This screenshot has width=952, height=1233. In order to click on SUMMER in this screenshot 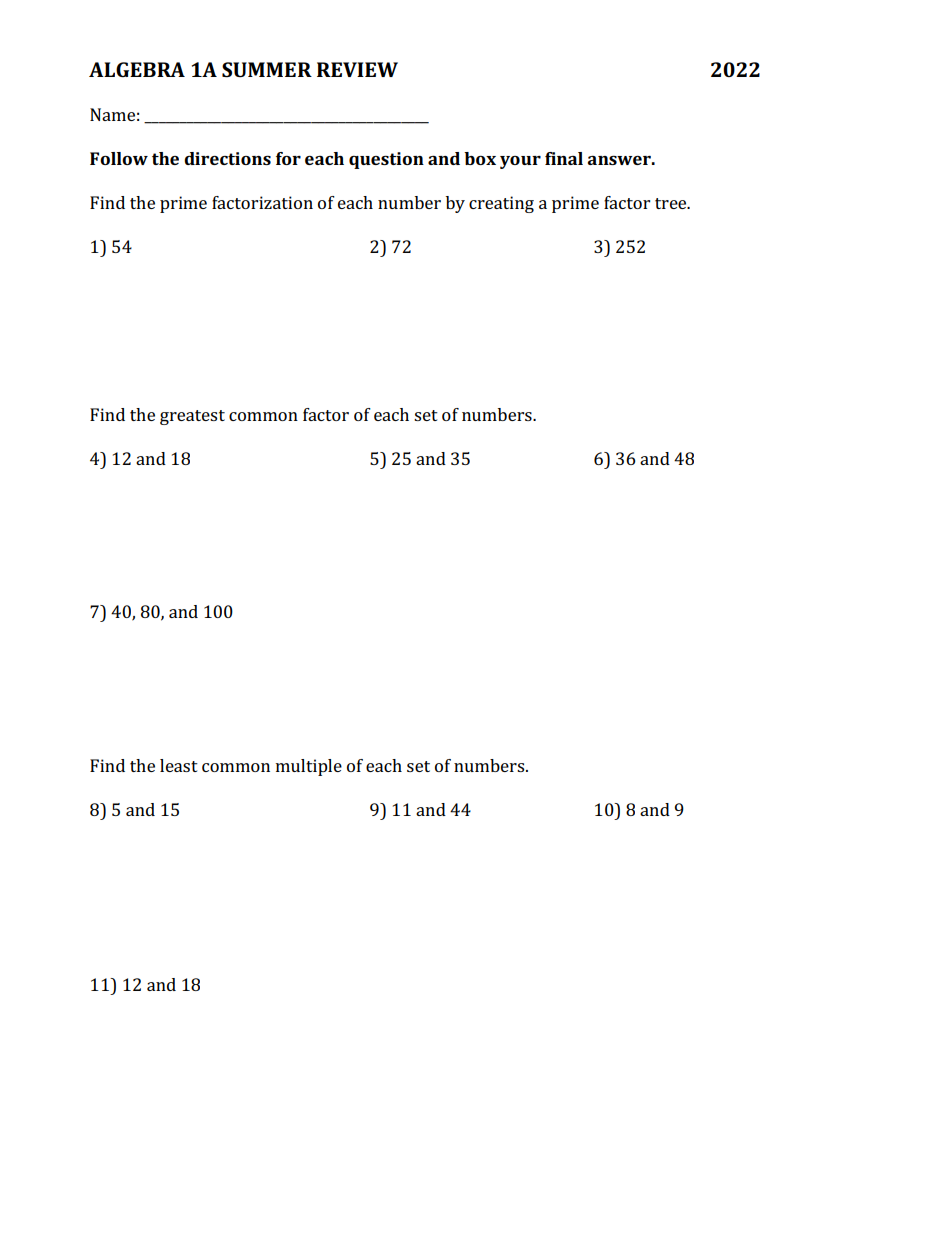, I will do `click(267, 69)`.
